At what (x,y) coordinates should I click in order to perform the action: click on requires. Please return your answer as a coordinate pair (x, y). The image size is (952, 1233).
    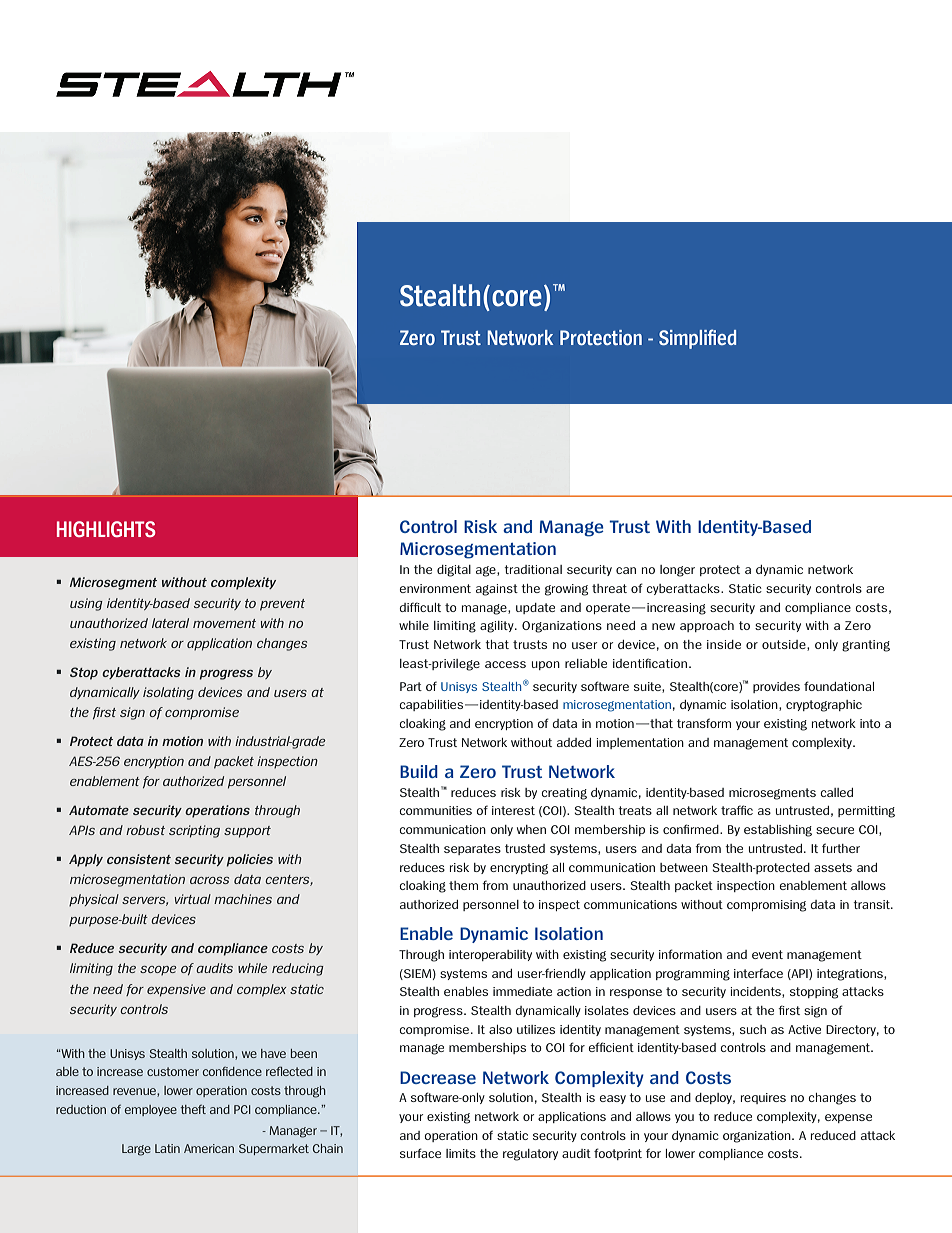
    Looking at the image, I should click on (763, 1098).
